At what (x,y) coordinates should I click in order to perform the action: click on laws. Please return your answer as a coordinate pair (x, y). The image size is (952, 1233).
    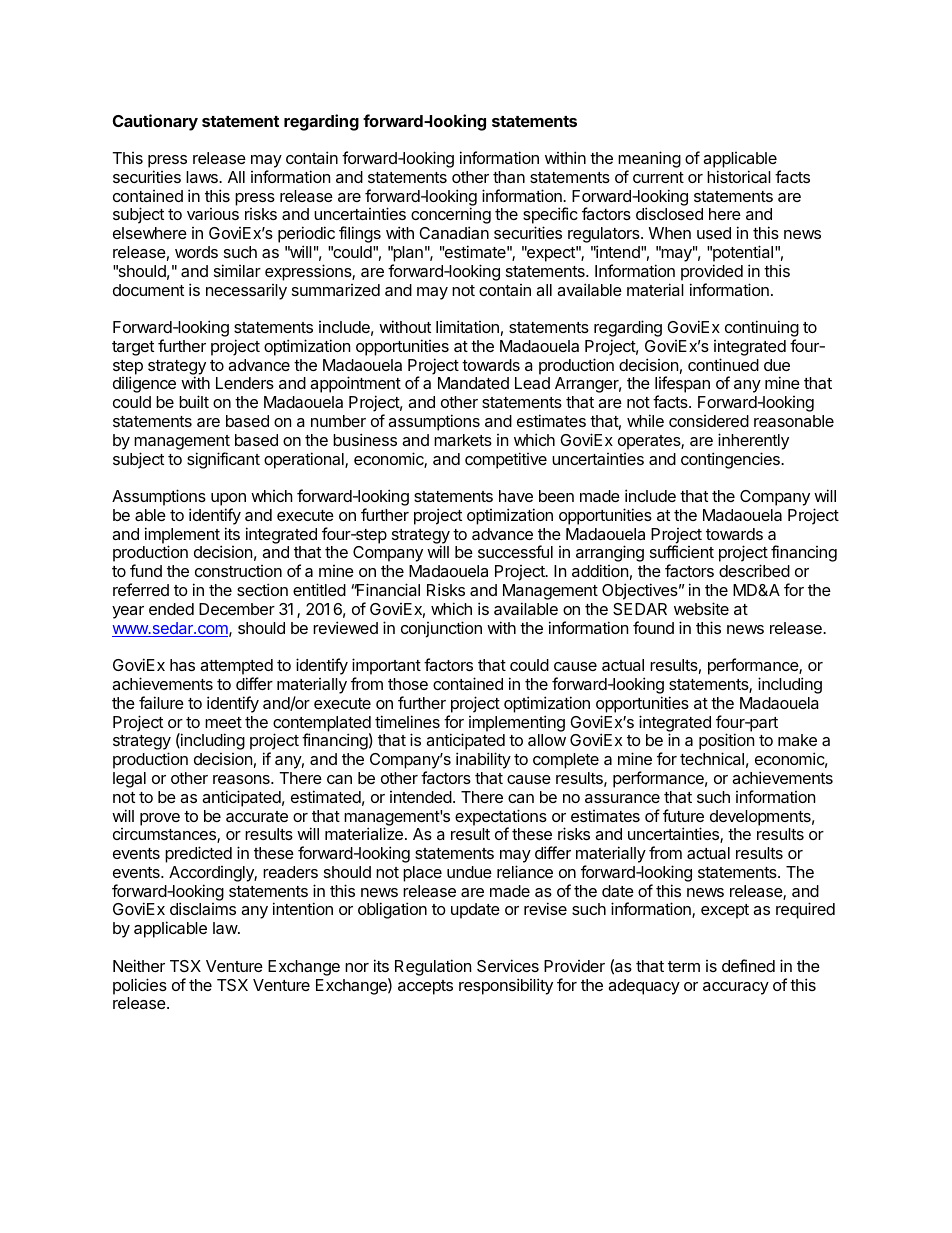
    Looking at the image, I should click on (203, 177).
